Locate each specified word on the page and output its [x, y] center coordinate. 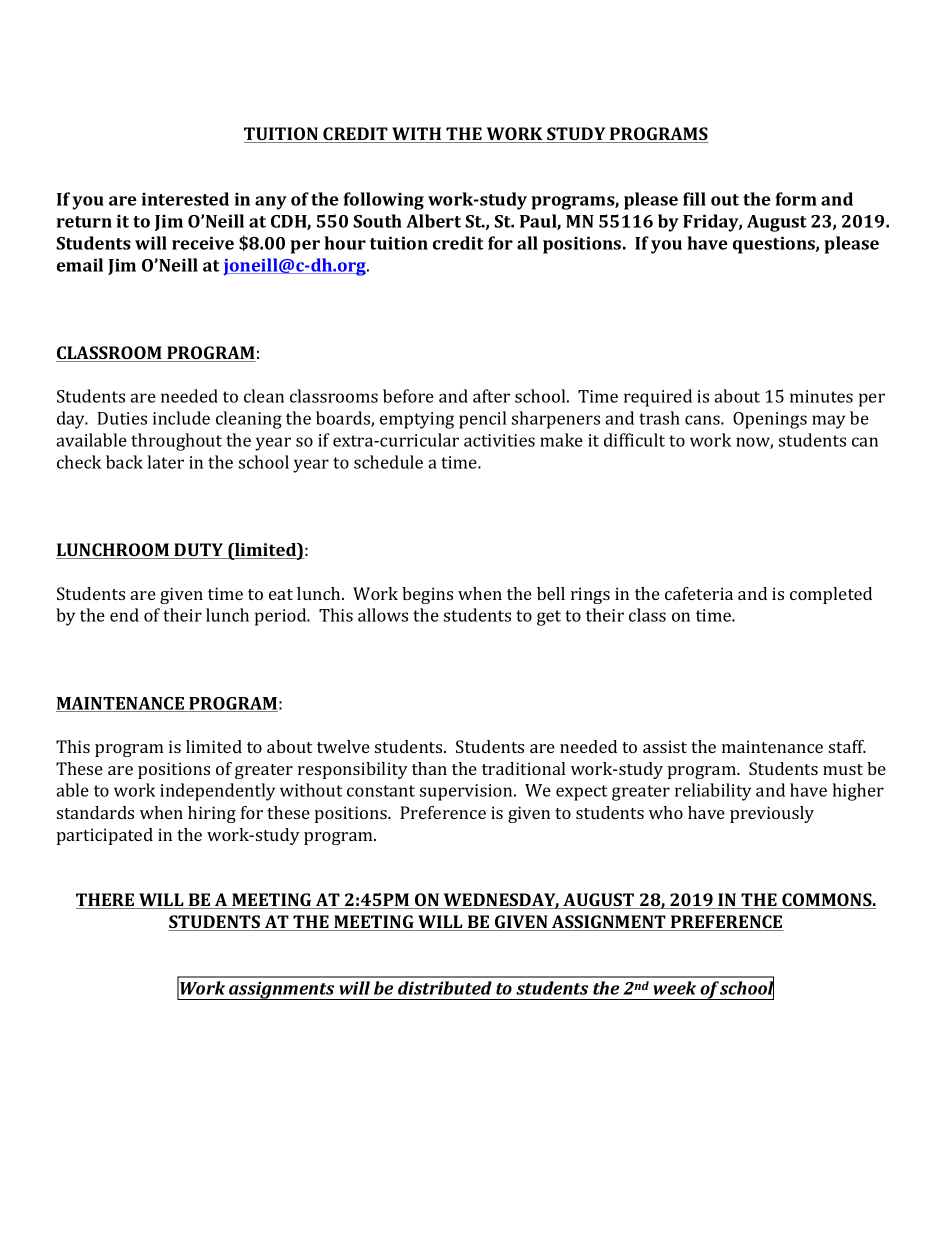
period [282, 617]
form [796, 199]
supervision [467, 792]
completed [831, 595]
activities [499, 440]
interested [185, 199]
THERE [106, 901]
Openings [770, 420]
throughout [176, 442]
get [549, 618]
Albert [433, 221]
